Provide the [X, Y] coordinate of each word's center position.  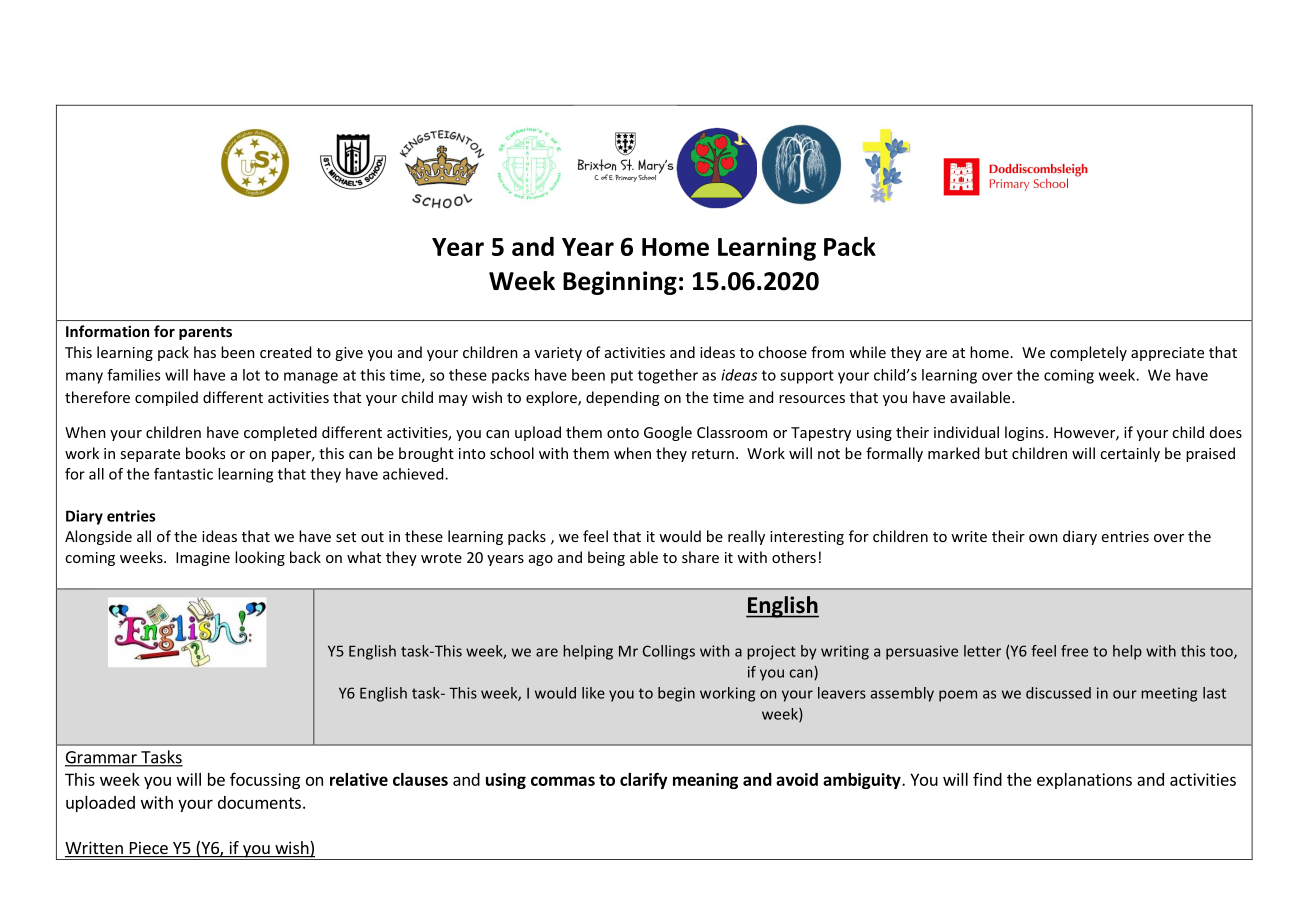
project [771, 652]
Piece [148, 849]
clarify [644, 780]
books [205, 453]
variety [558, 354]
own [1043, 538]
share [700, 557]
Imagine [203, 559]
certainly [1130, 454]
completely [1088, 353]
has [205, 352]
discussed [1058, 693]
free [1074, 651]
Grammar [102, 758]
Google [668, 433]
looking [260, 558]
